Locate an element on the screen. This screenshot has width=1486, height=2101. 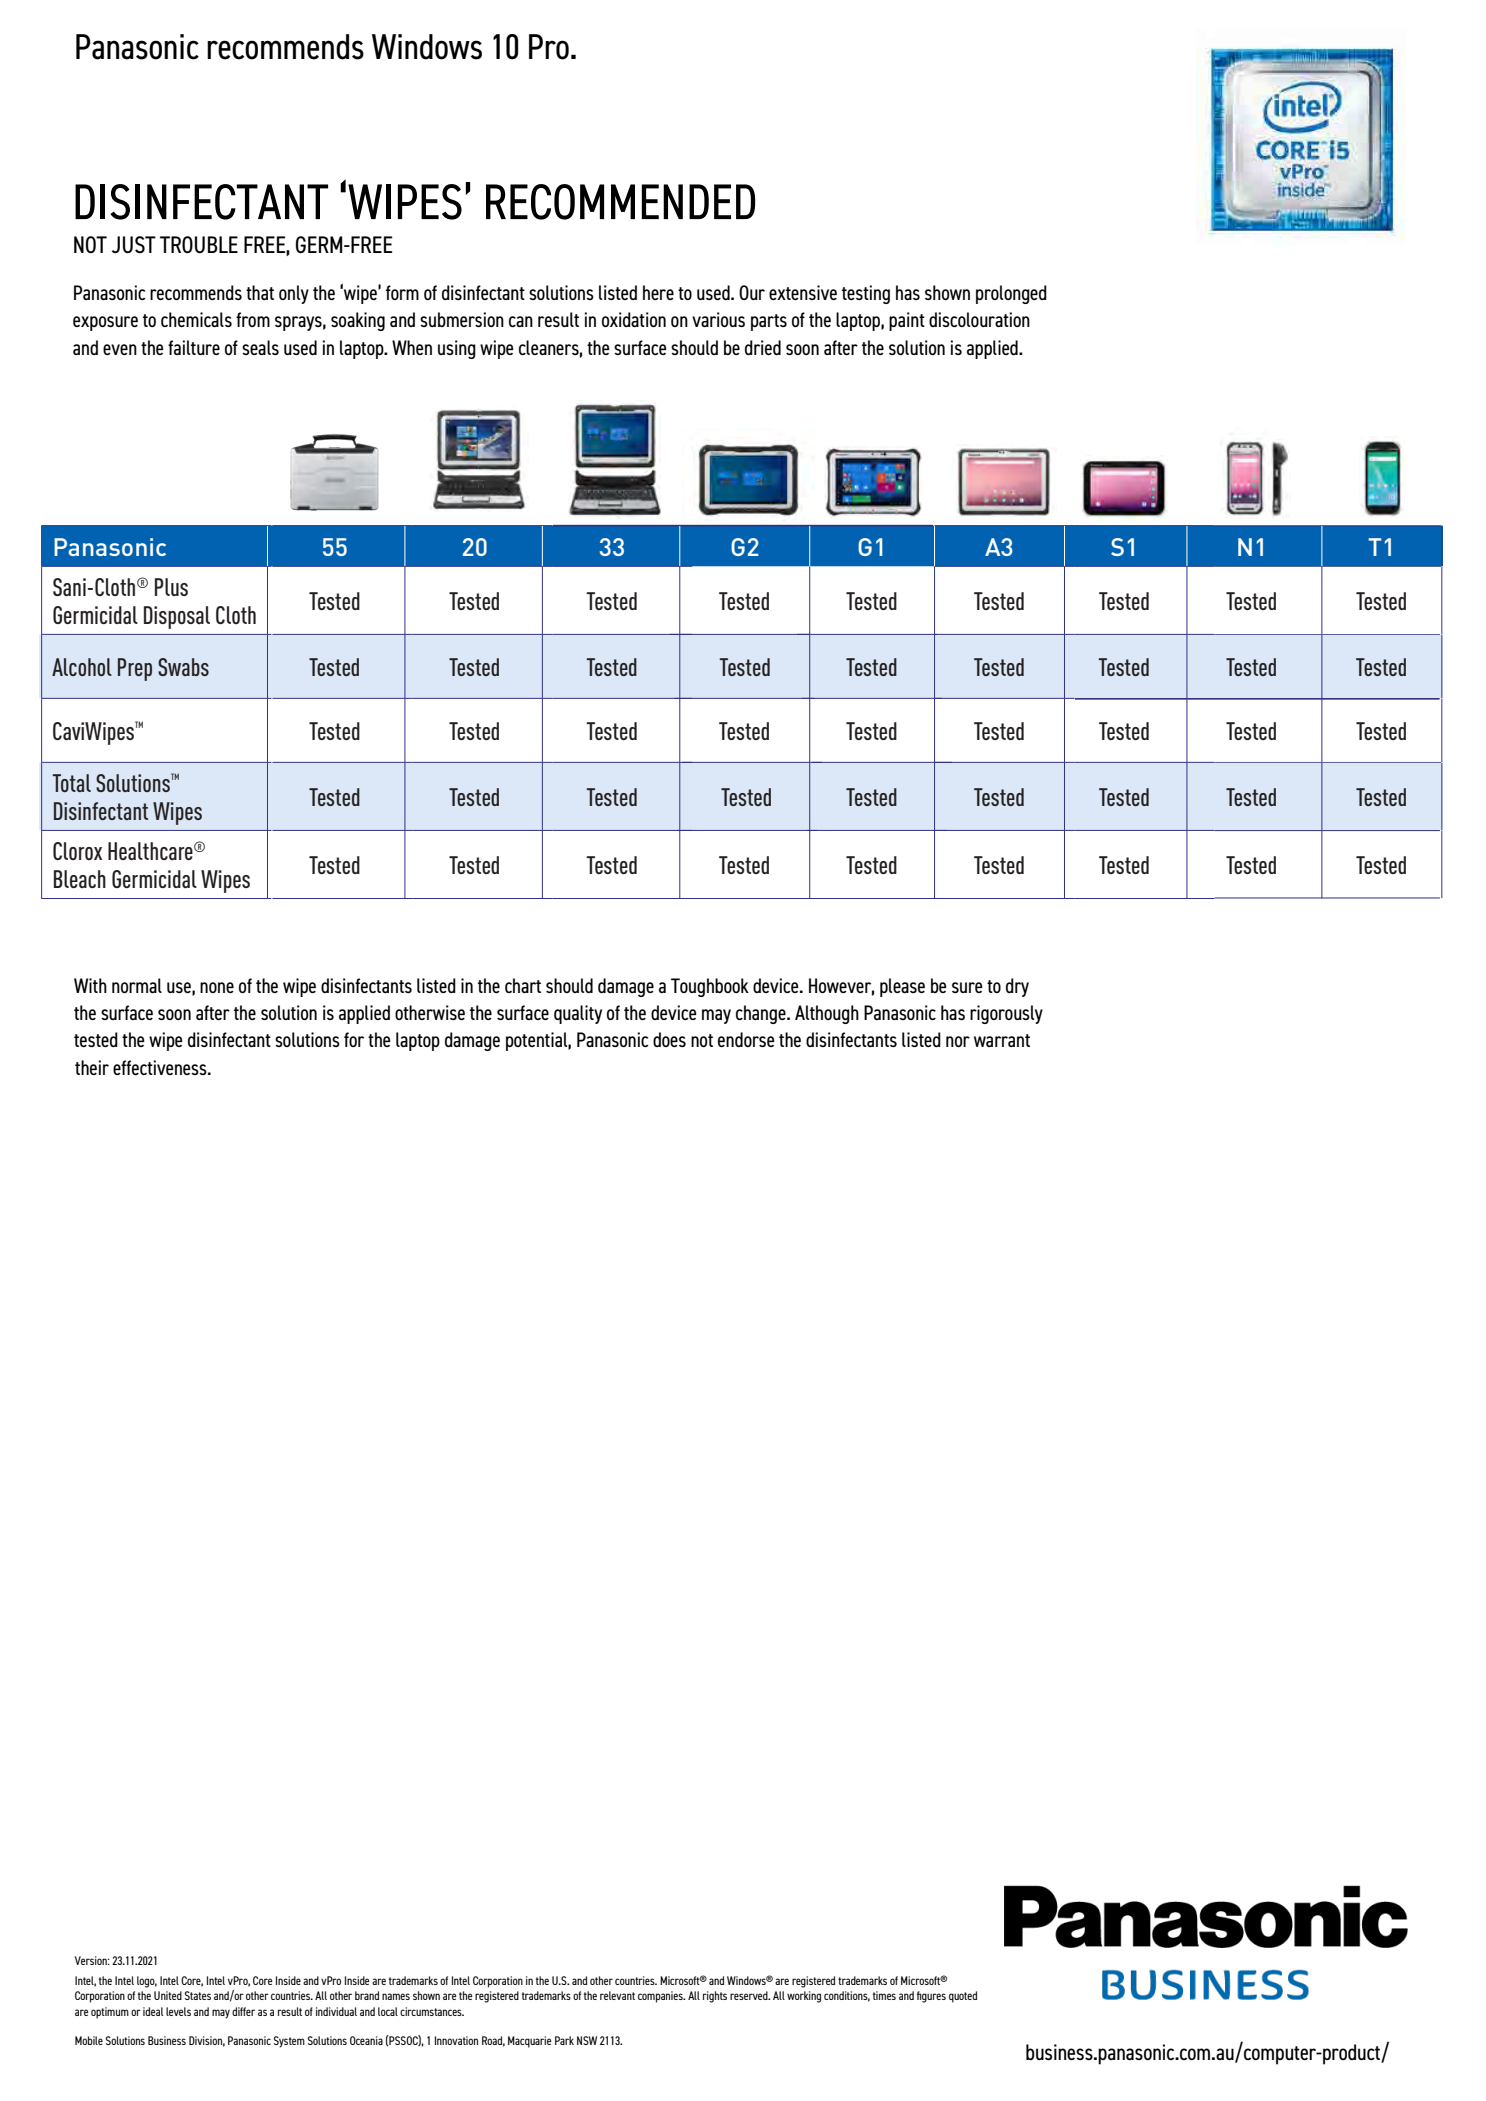
warrant is located at coordinates (1002, 1040).
